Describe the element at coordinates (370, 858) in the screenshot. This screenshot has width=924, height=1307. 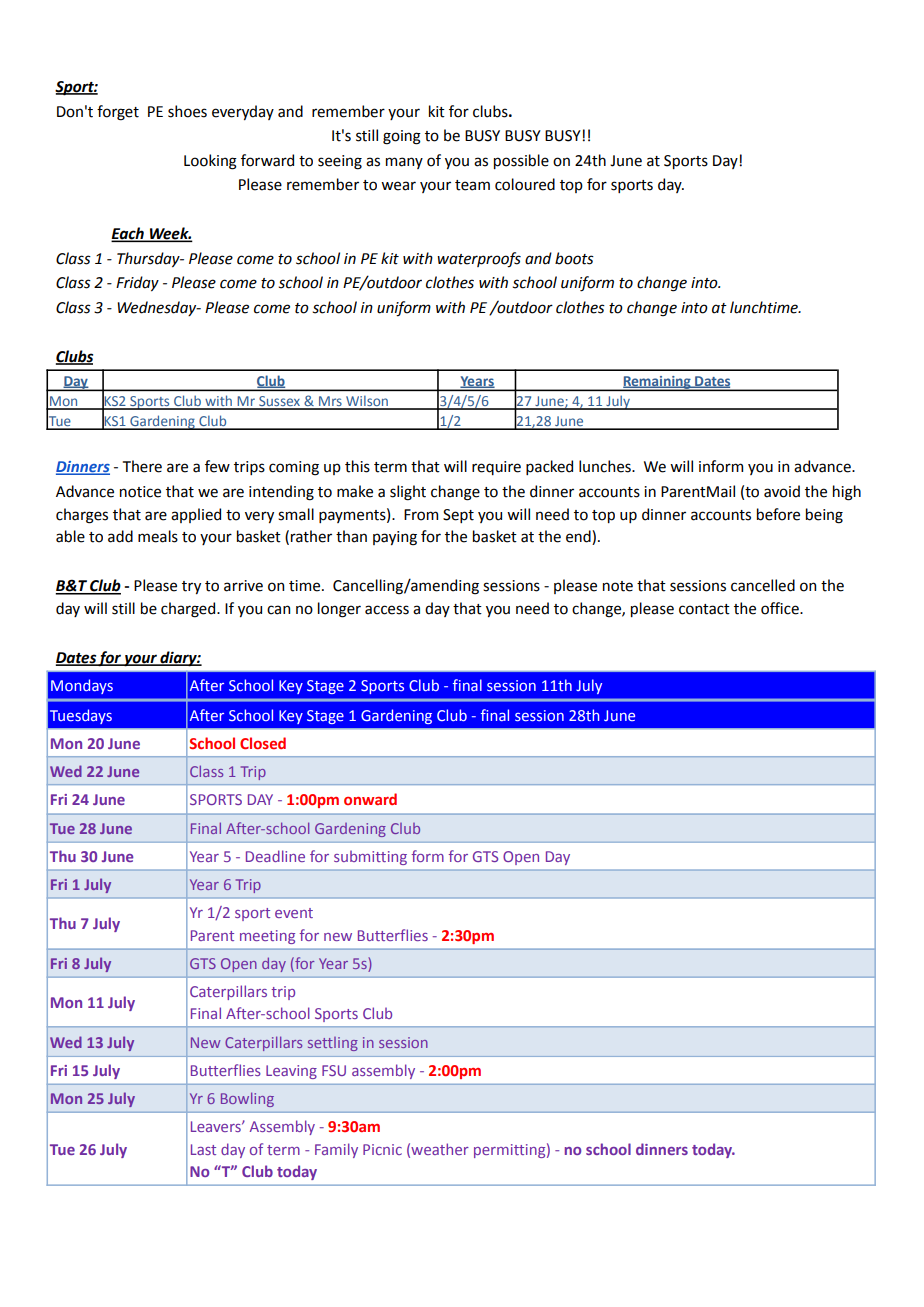
I see `submitting` at that location.
